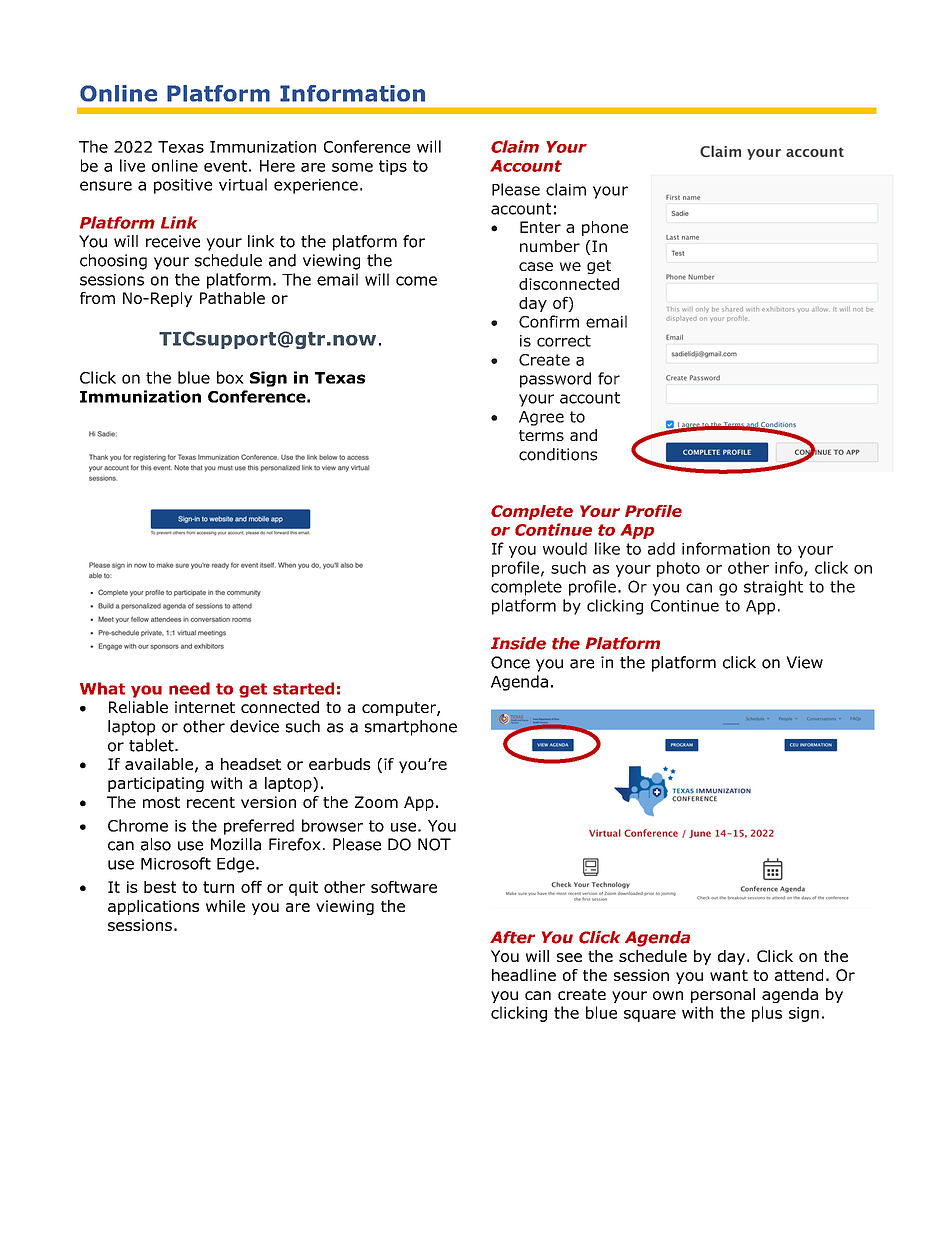  What do you see at coordinates (393, 167) in the page?
I see `tips` at bounding box center [393, 167].
